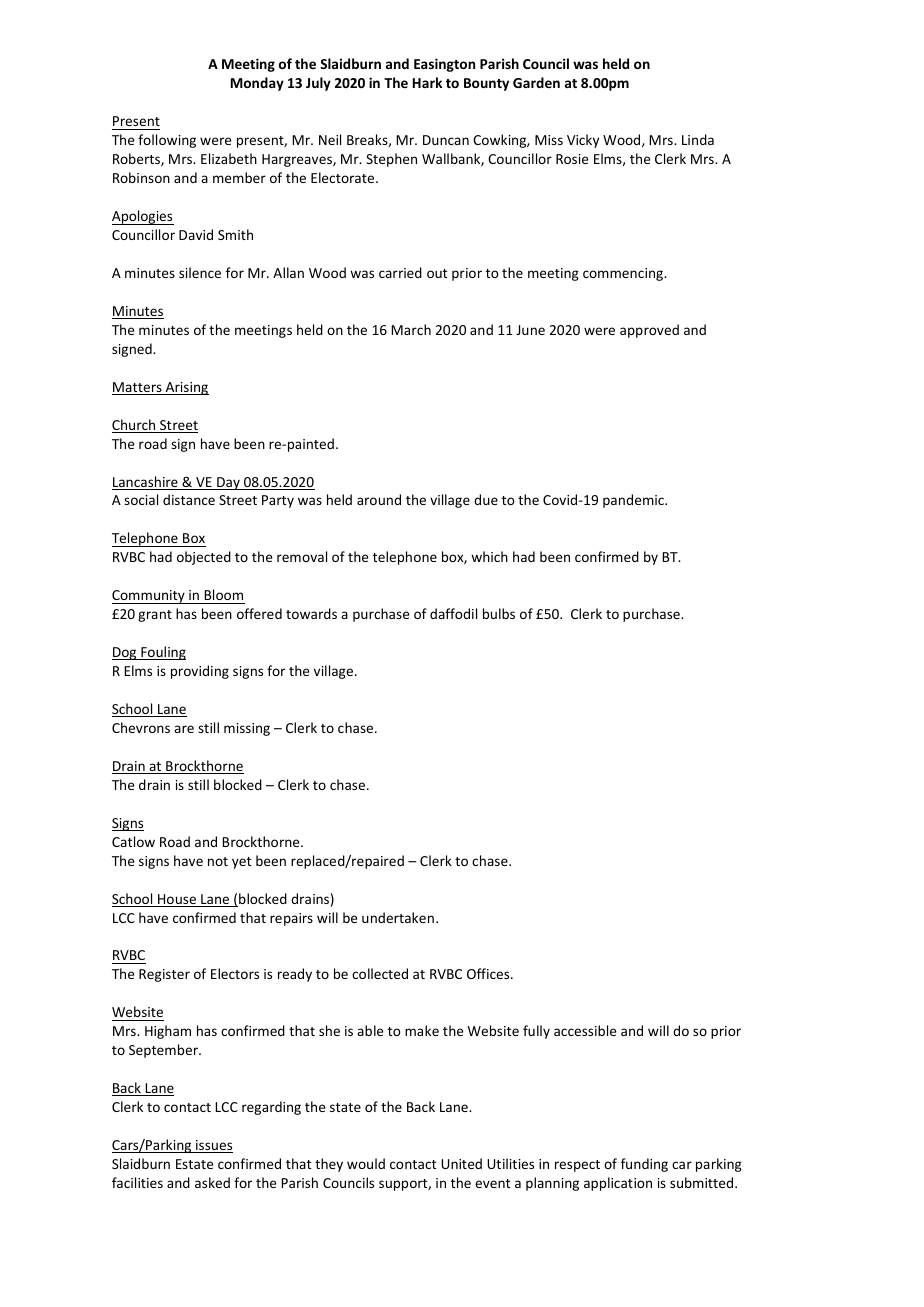  Describe the element at coordinates (167, 141) in the image. I see `following` at that location.
